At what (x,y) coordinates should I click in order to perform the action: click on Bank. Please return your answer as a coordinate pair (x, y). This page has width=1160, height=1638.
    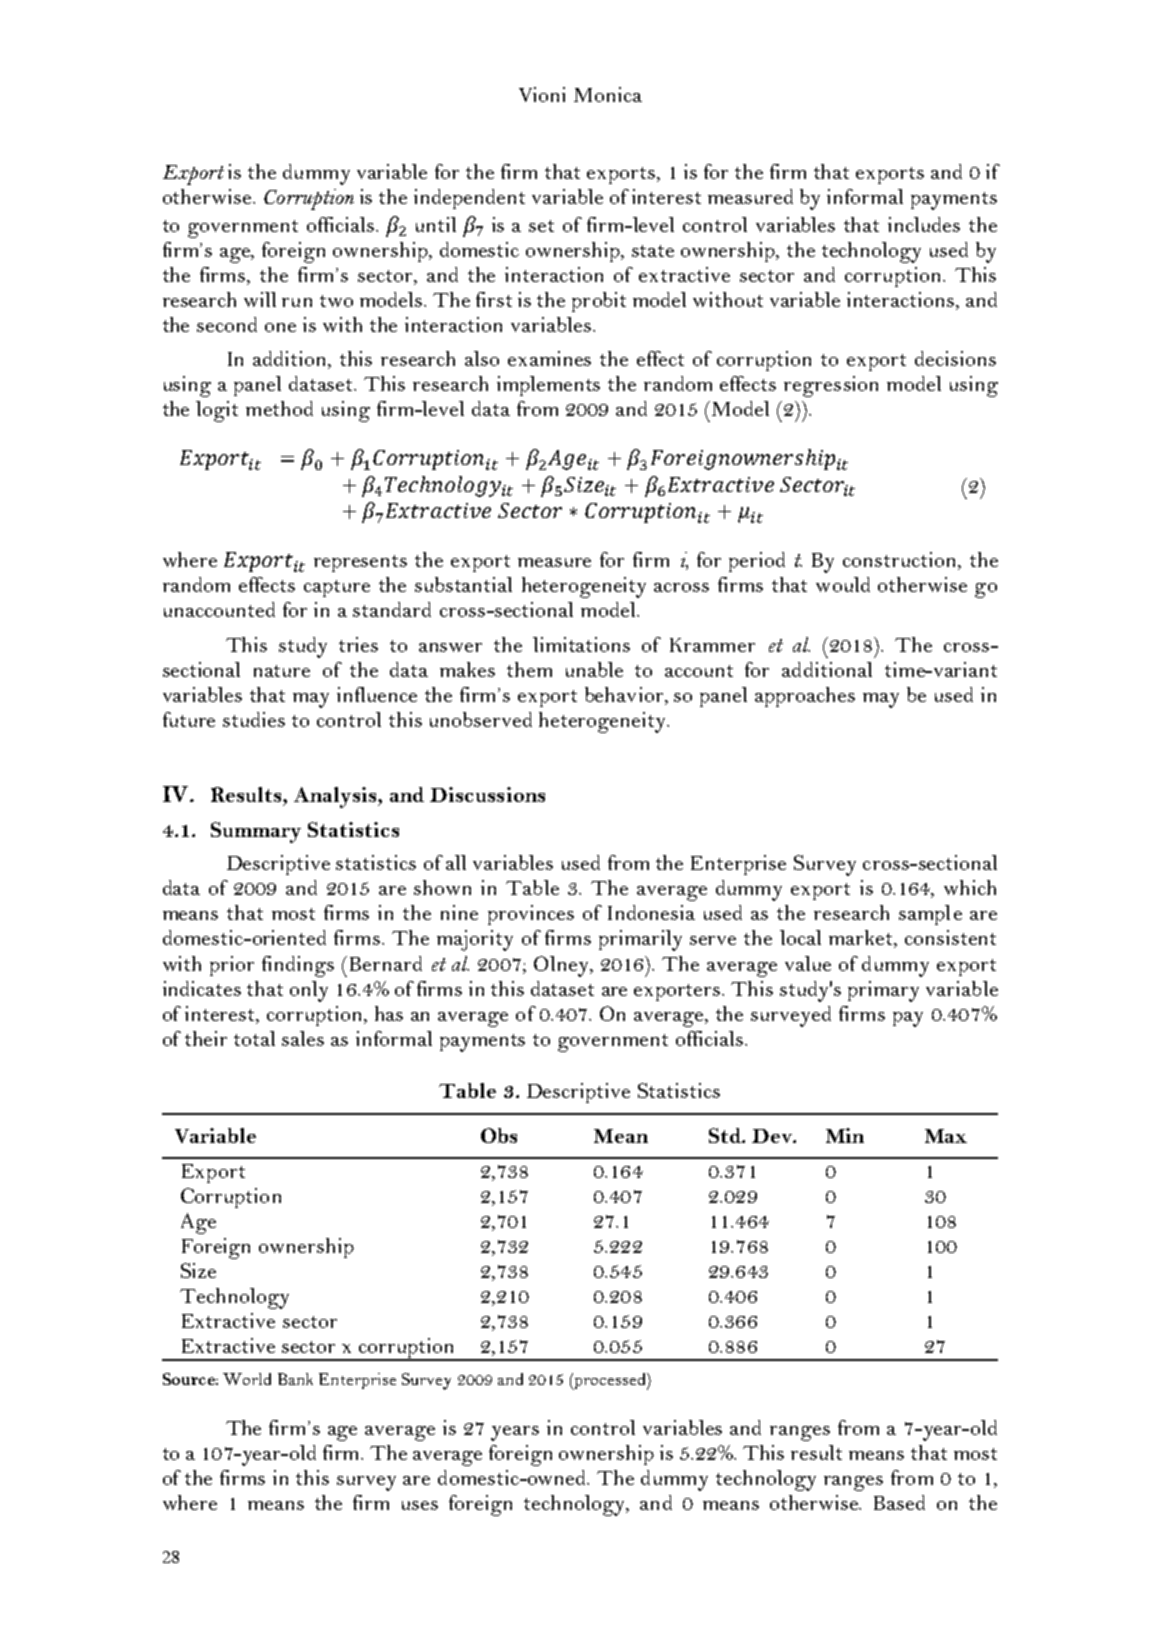
    Looking at the image, I should click on (295, 1379).
